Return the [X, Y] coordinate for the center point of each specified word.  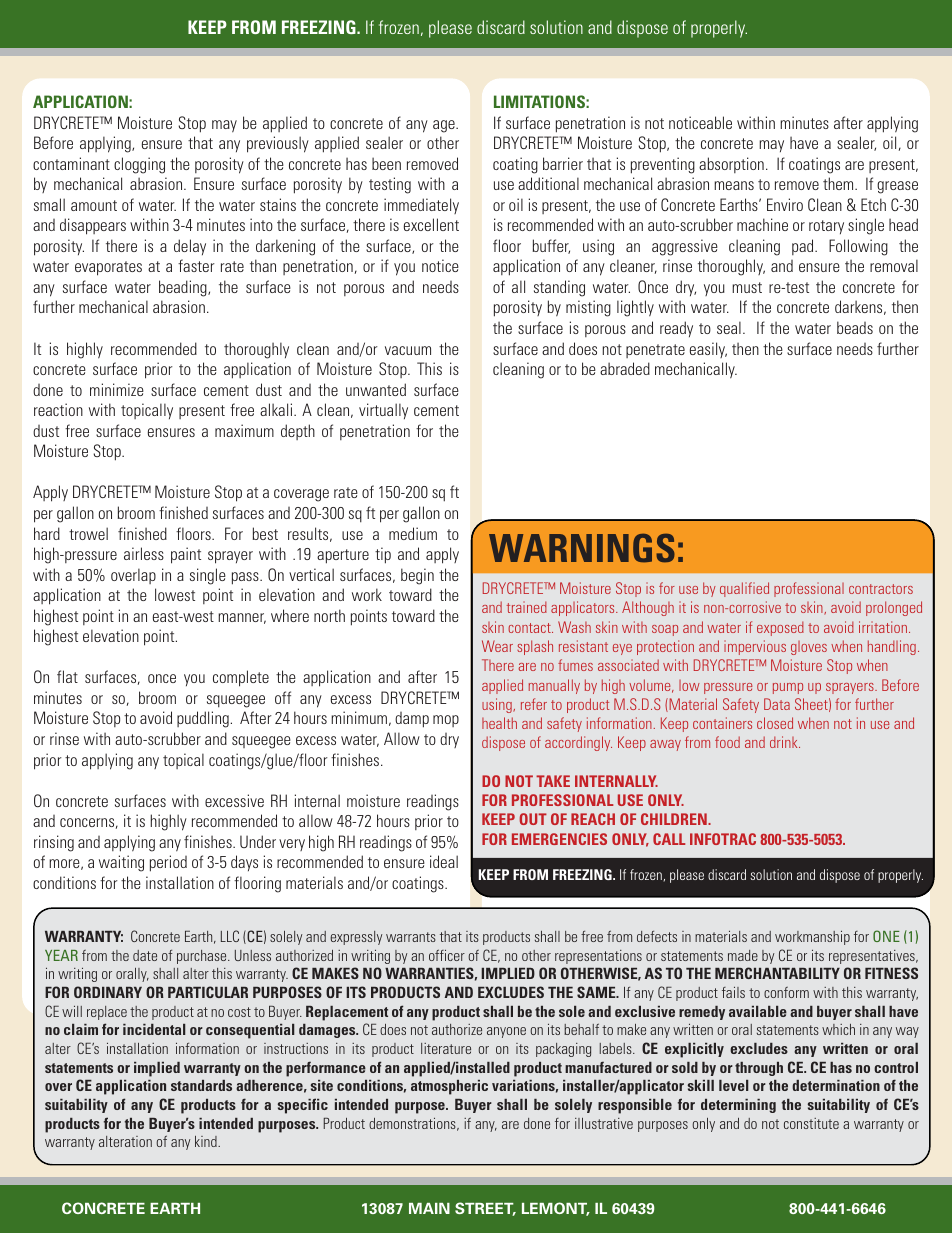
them [839, 183]
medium [413, 533]
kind [207, 1141]
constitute [811, 1123]
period [168, 863]
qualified [744, 589]
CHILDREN [675, 819]
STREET [485, 1209]
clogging [139, 165]
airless [144, 553]
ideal [444, 861]
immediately [421, 206]
